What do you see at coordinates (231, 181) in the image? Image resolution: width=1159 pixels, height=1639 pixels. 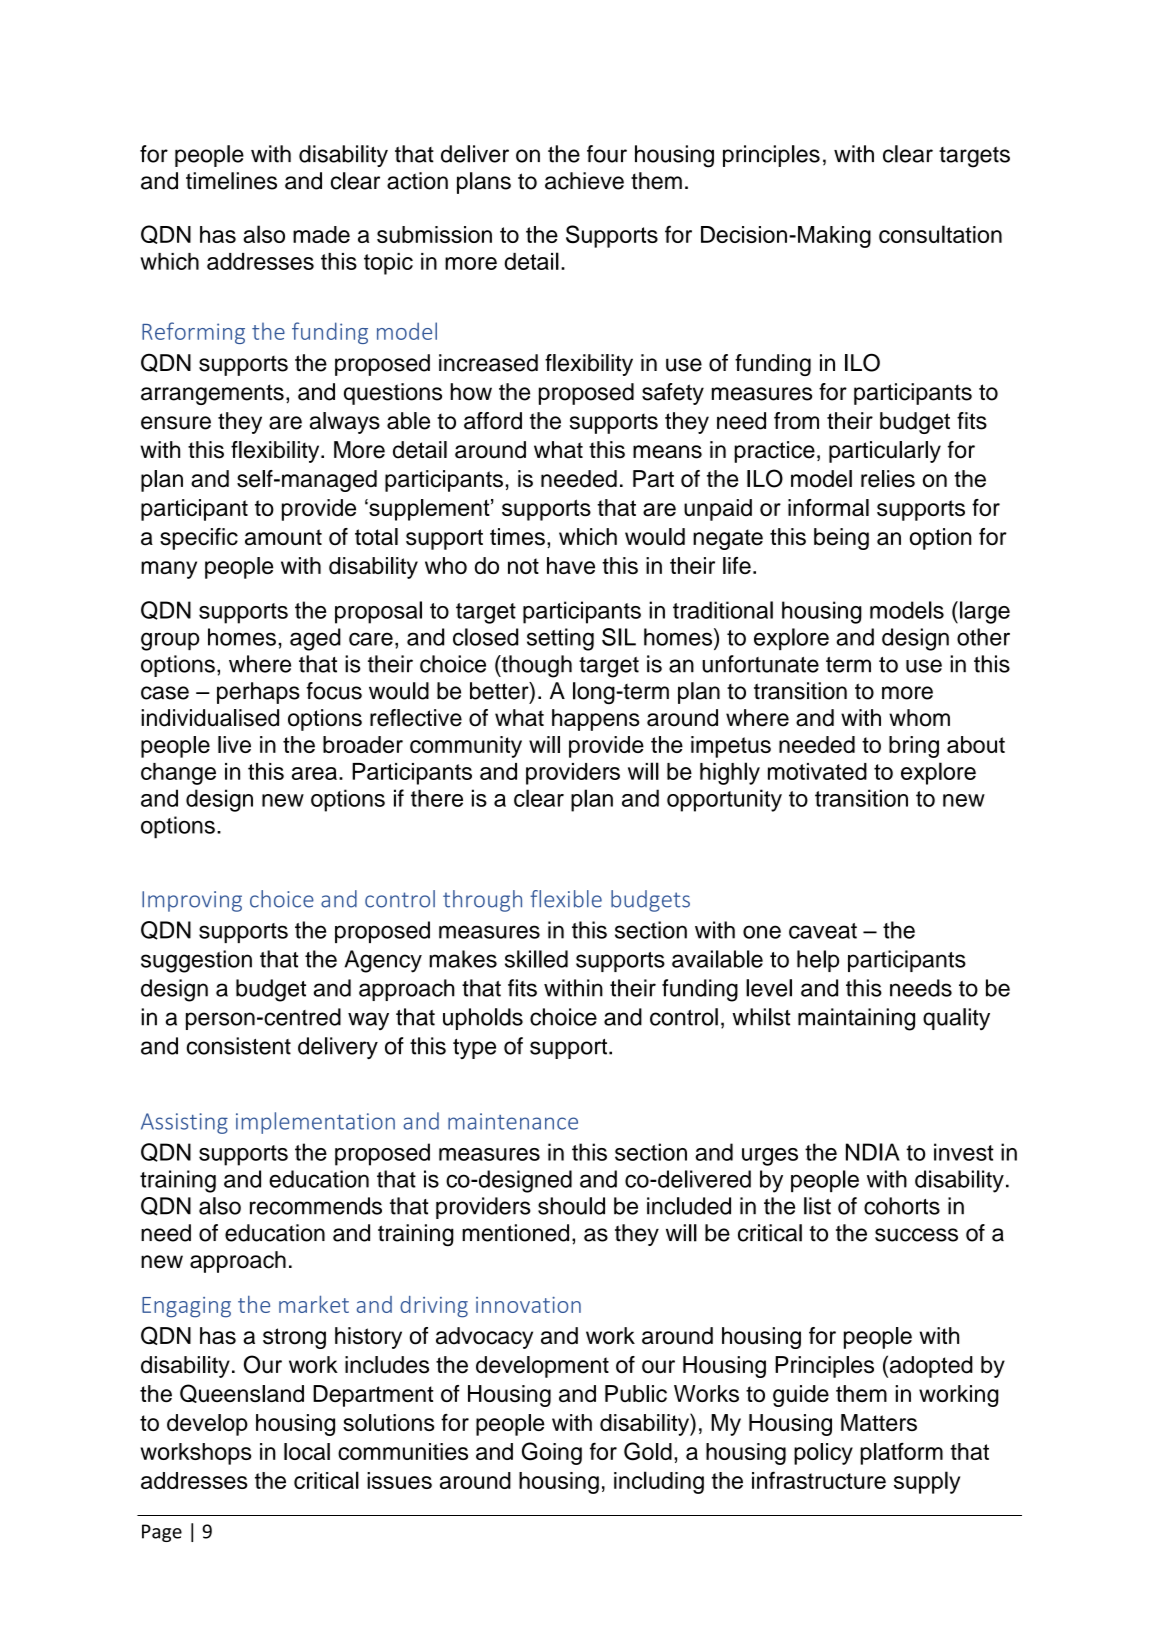 I see `timelines` at bounding box center [231, 181].
